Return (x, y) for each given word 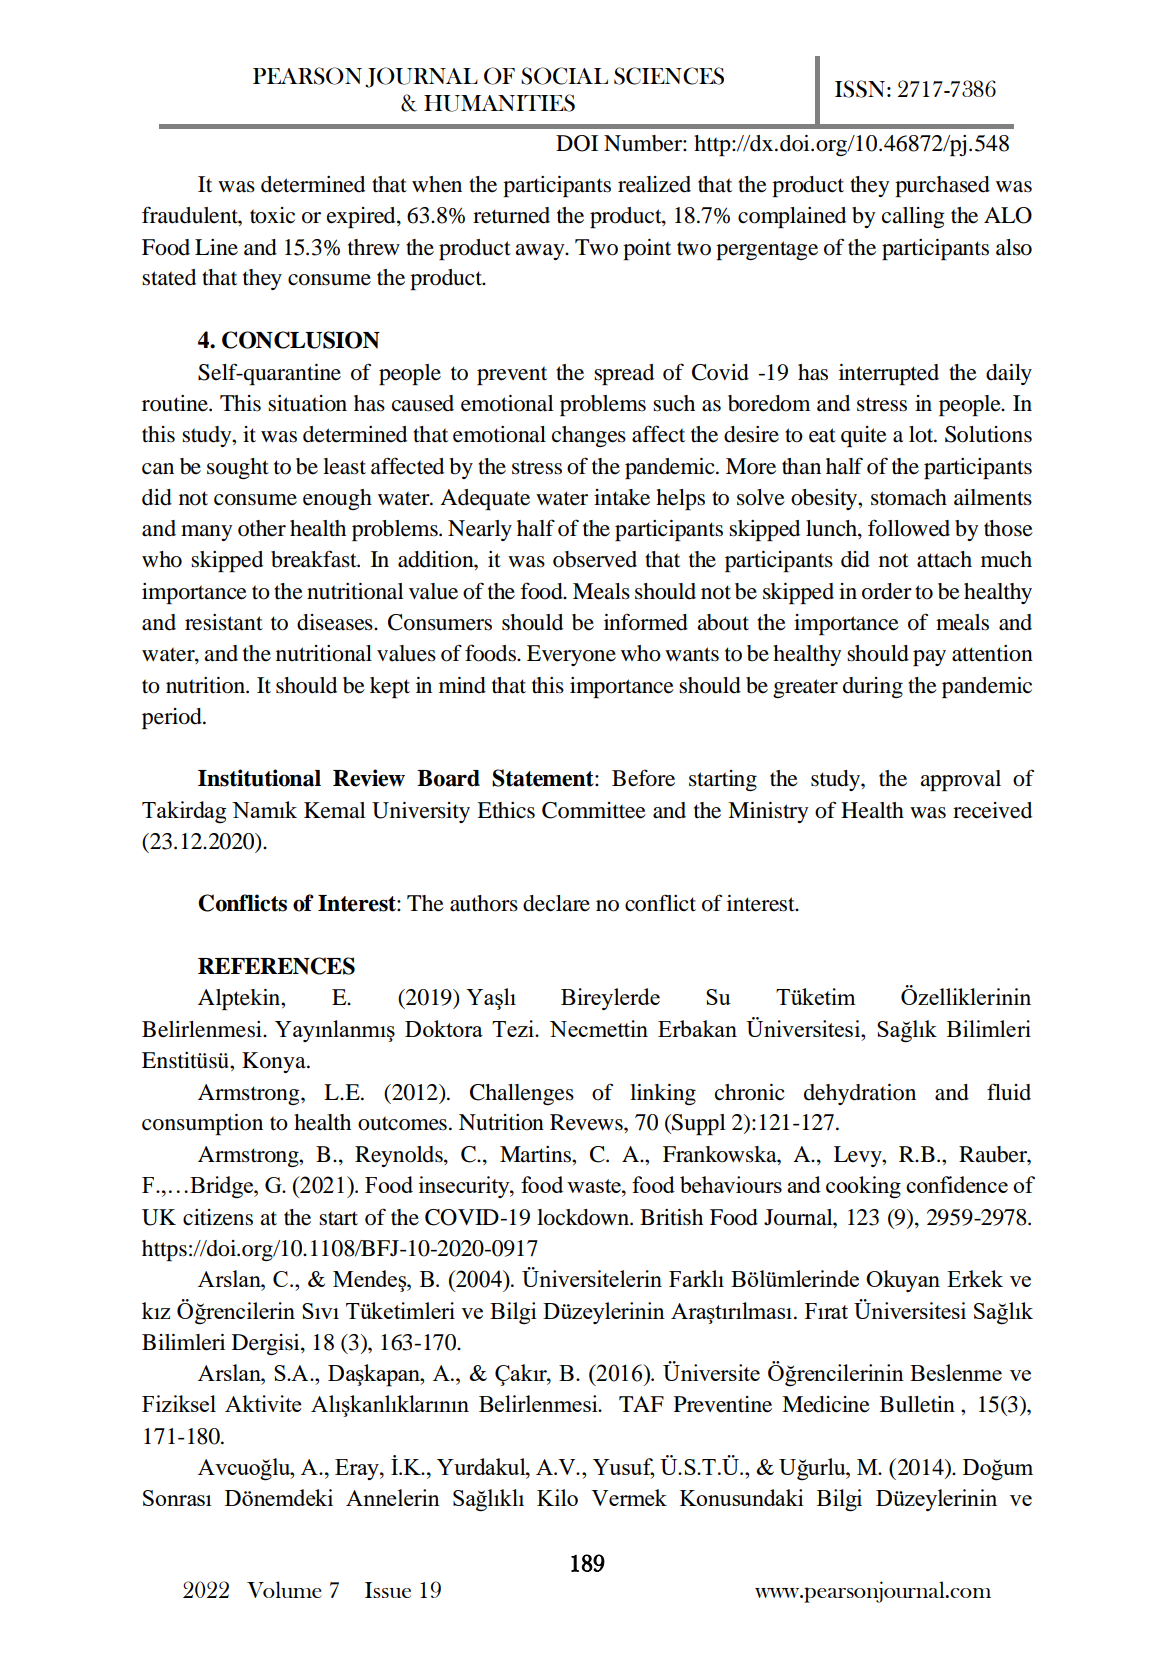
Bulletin (917, 1404)
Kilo (557, 1497)
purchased (942, 186)
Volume (284, 1589)
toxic (272, 215)
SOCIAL (564, 76)
